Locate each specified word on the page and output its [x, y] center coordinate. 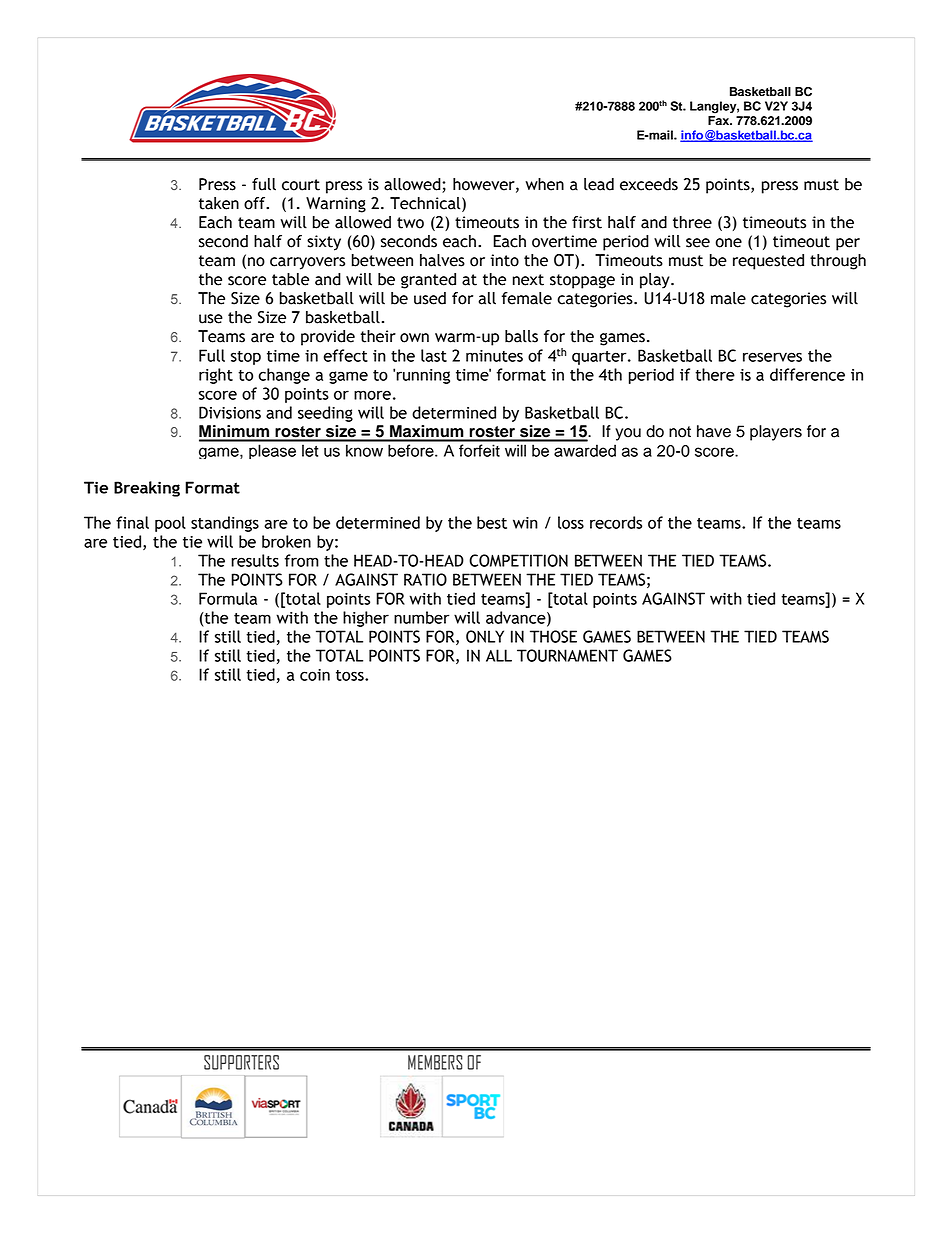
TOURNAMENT [567, 655]
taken [219, 203]
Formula [228, 598]
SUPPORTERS [241, 1062]
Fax [720, 120]
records [616, 522]
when [544, 184]
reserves [772, 357]
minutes [494, 356]
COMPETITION [518, 560]
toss [351, 675]
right [216, 376]
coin [315, 675]
